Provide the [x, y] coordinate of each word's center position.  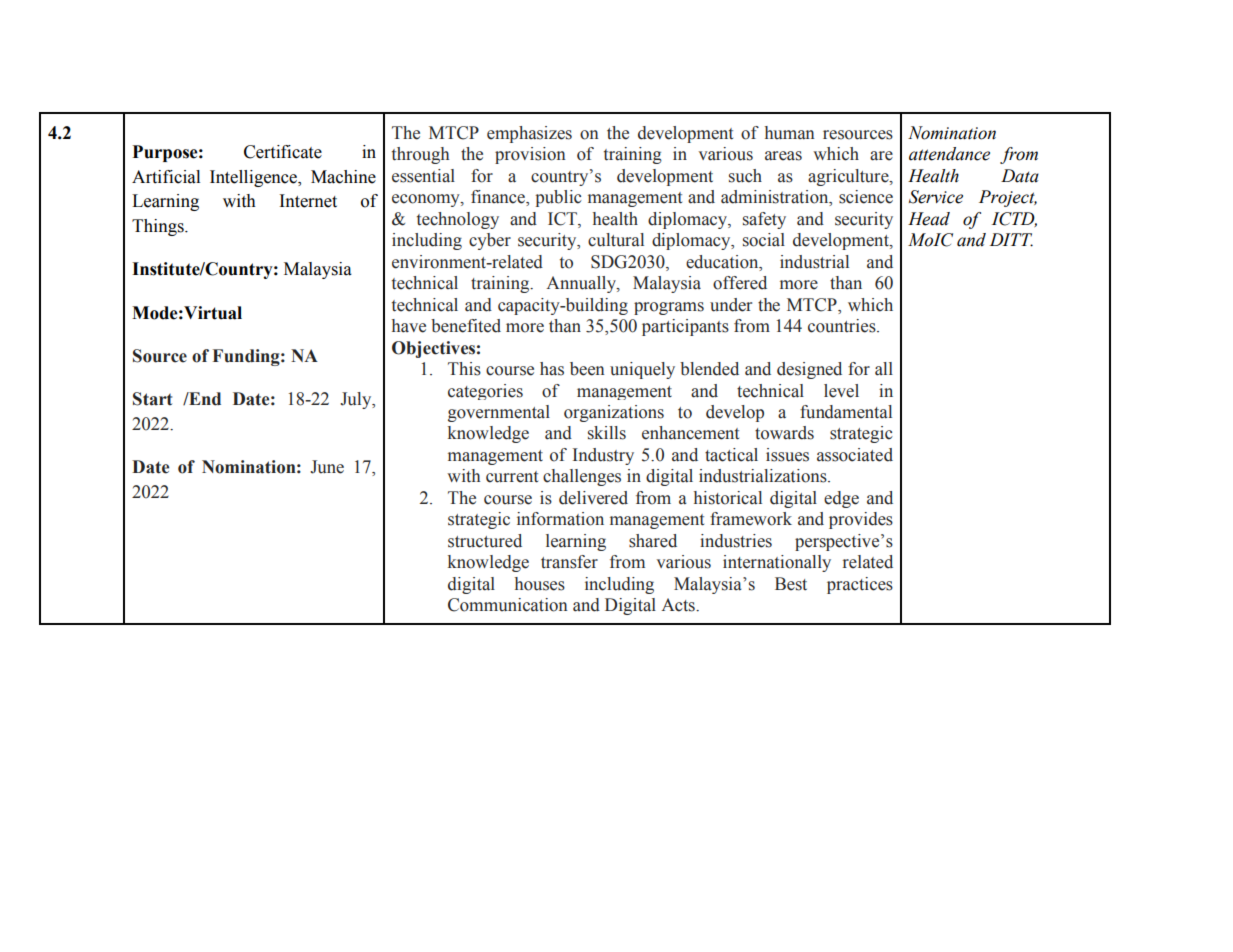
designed [809, 370]
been [587, 369]
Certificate [283, 152]
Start [152, 399]
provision [530, 155]
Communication [508, 605]
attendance [949, 154]
